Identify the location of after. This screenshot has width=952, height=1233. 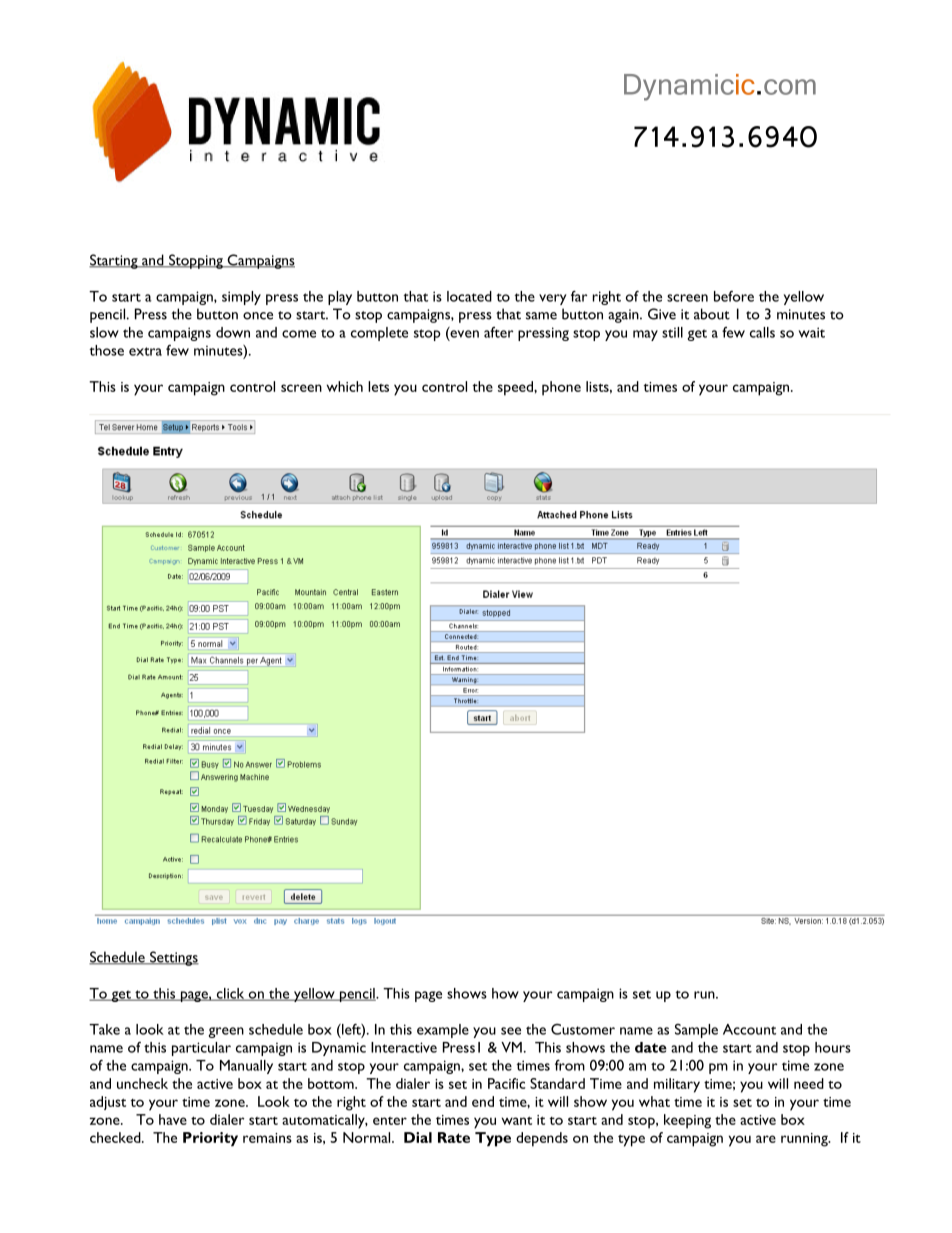
(498, 332).
